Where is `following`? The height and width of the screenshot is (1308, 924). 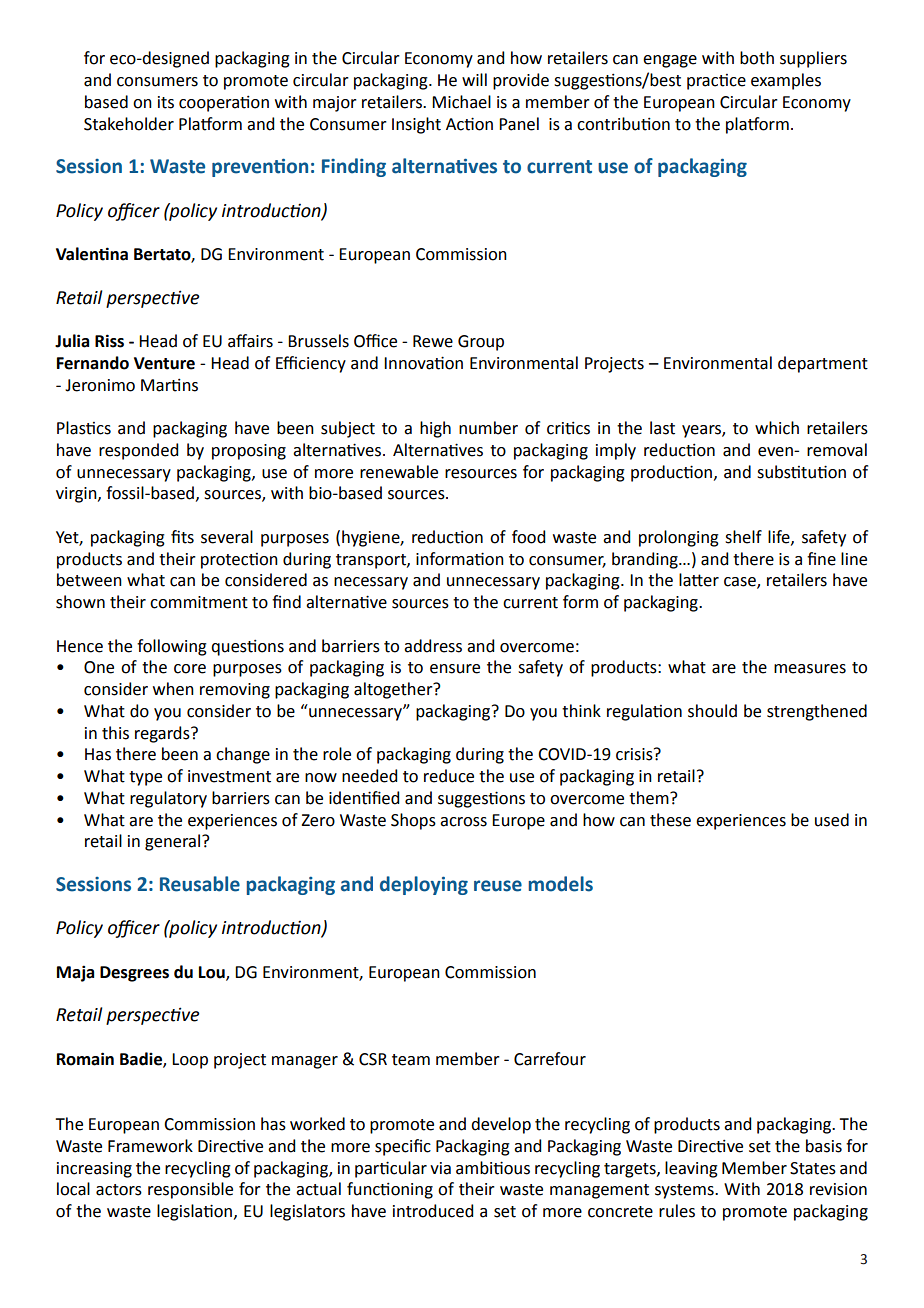
following is located at coordinates (172, 647).
